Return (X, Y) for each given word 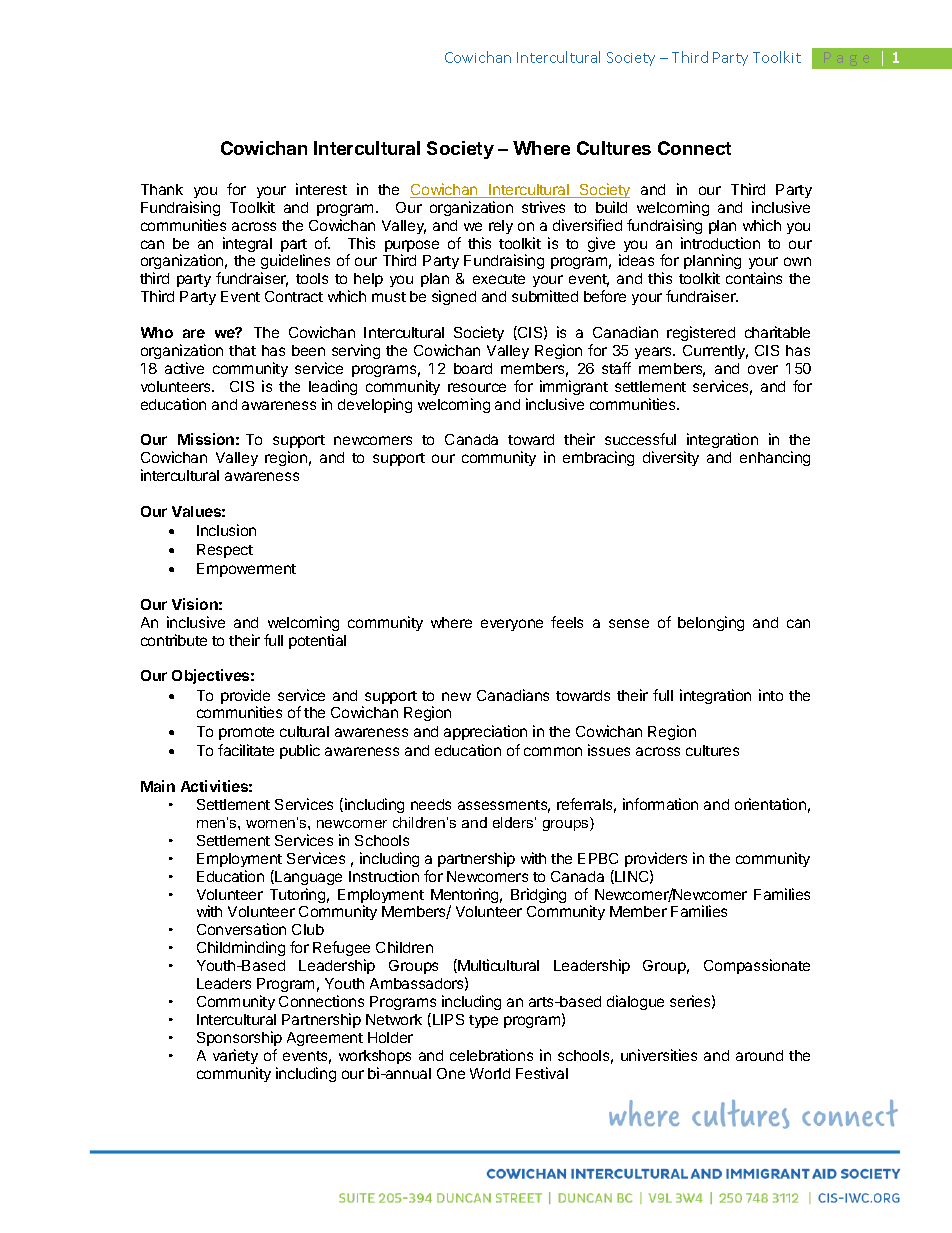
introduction (720, 243)
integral (247, 244)
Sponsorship (239, 1038)
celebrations (491, 1055)
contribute (174, 640)
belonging (711, 623)
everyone (512, 625)
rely (501, 227)
